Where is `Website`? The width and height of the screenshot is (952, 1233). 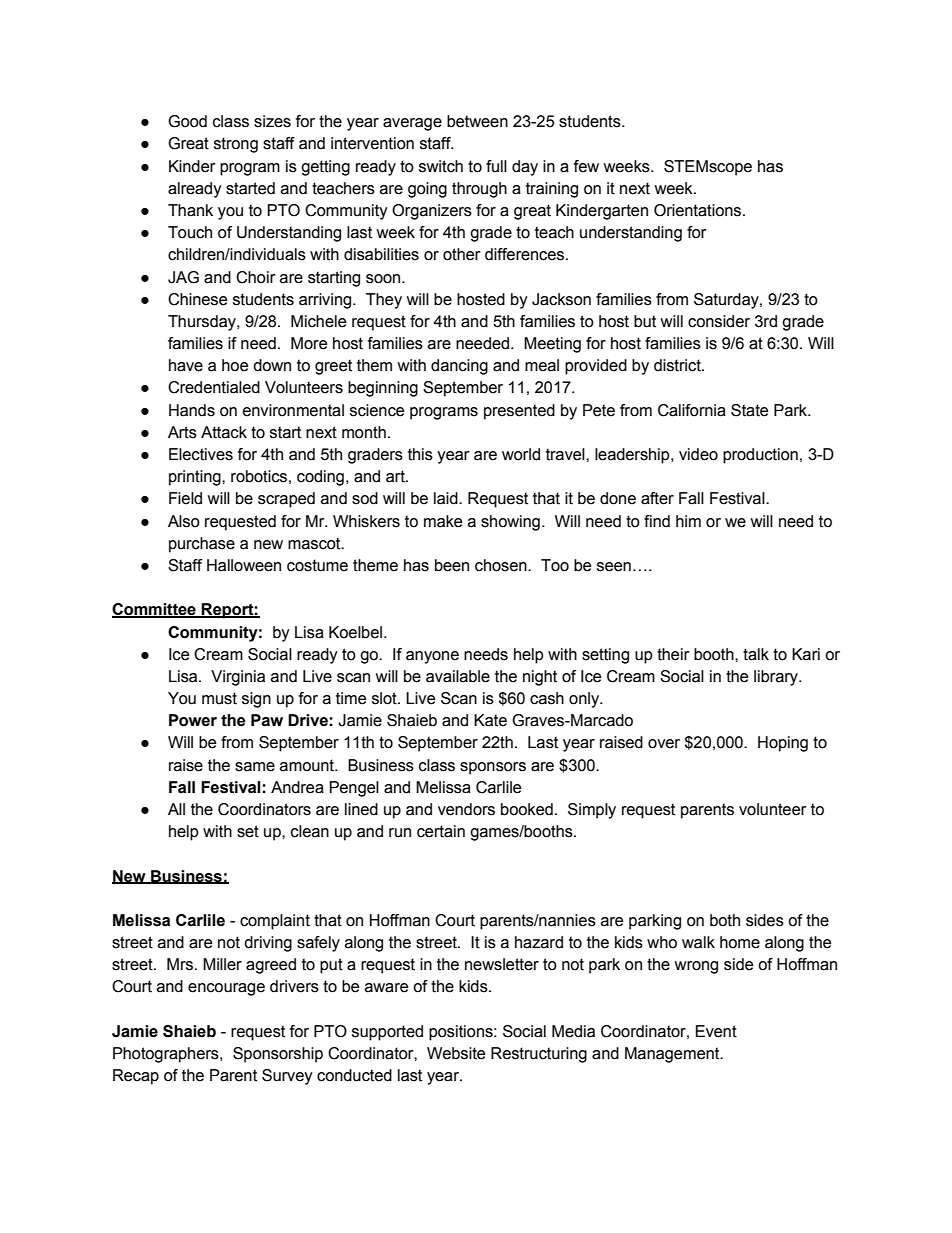
Website is located at coordinates (456, 1053).
